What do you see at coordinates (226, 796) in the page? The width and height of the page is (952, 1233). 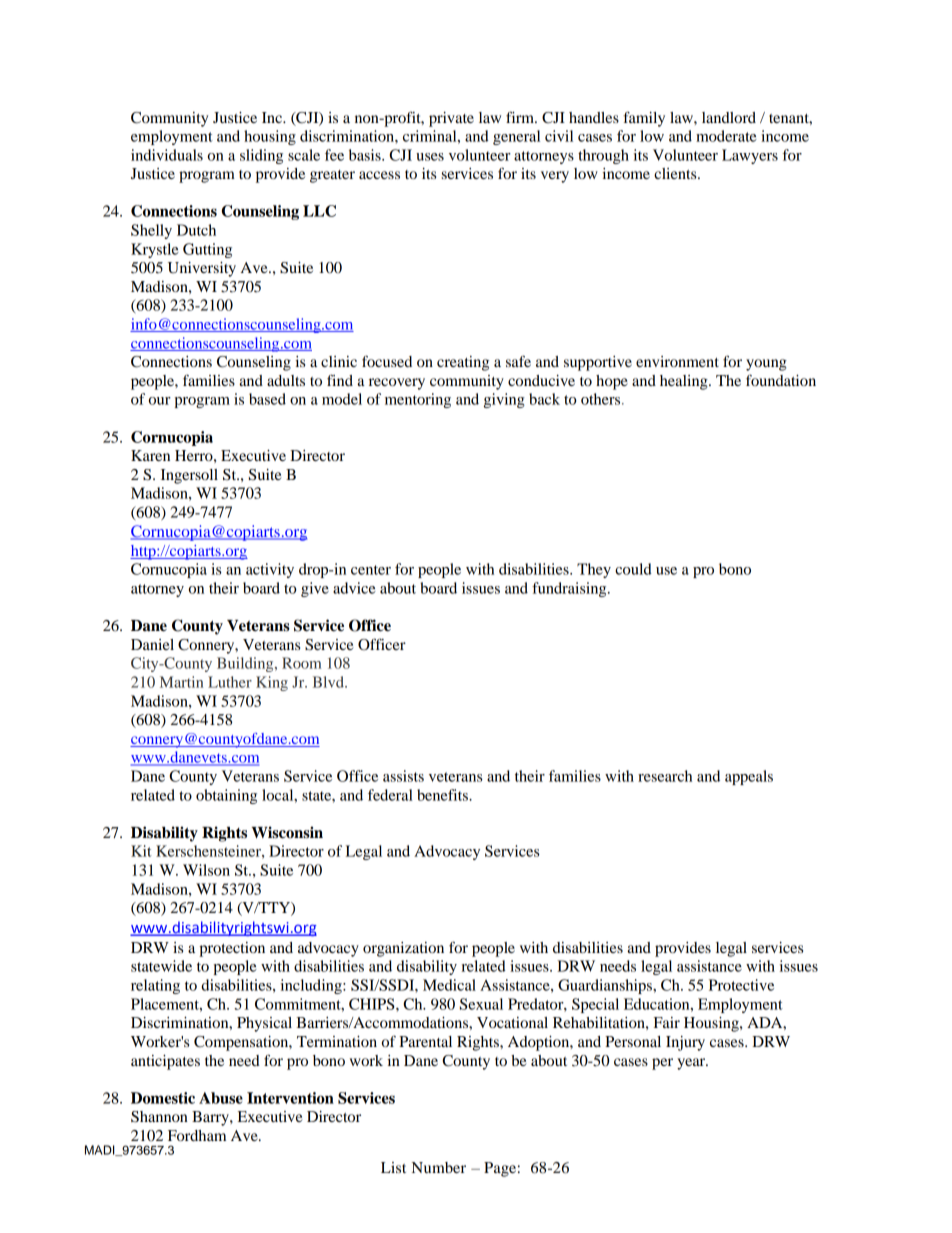 I see `obtaining` at bounding box center [226, 796].
